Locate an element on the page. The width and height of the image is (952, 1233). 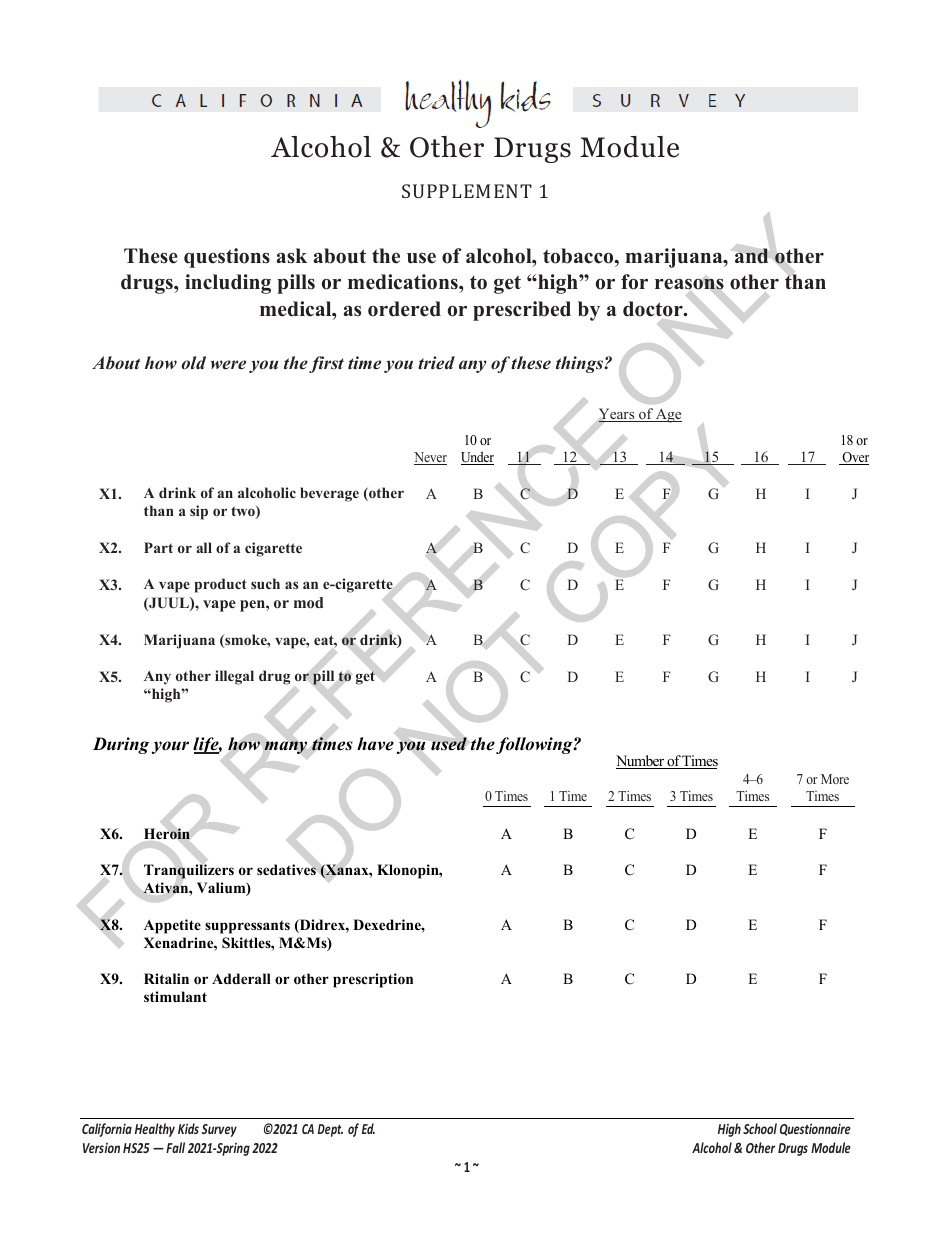
used is located at coordinates (449, 744).
